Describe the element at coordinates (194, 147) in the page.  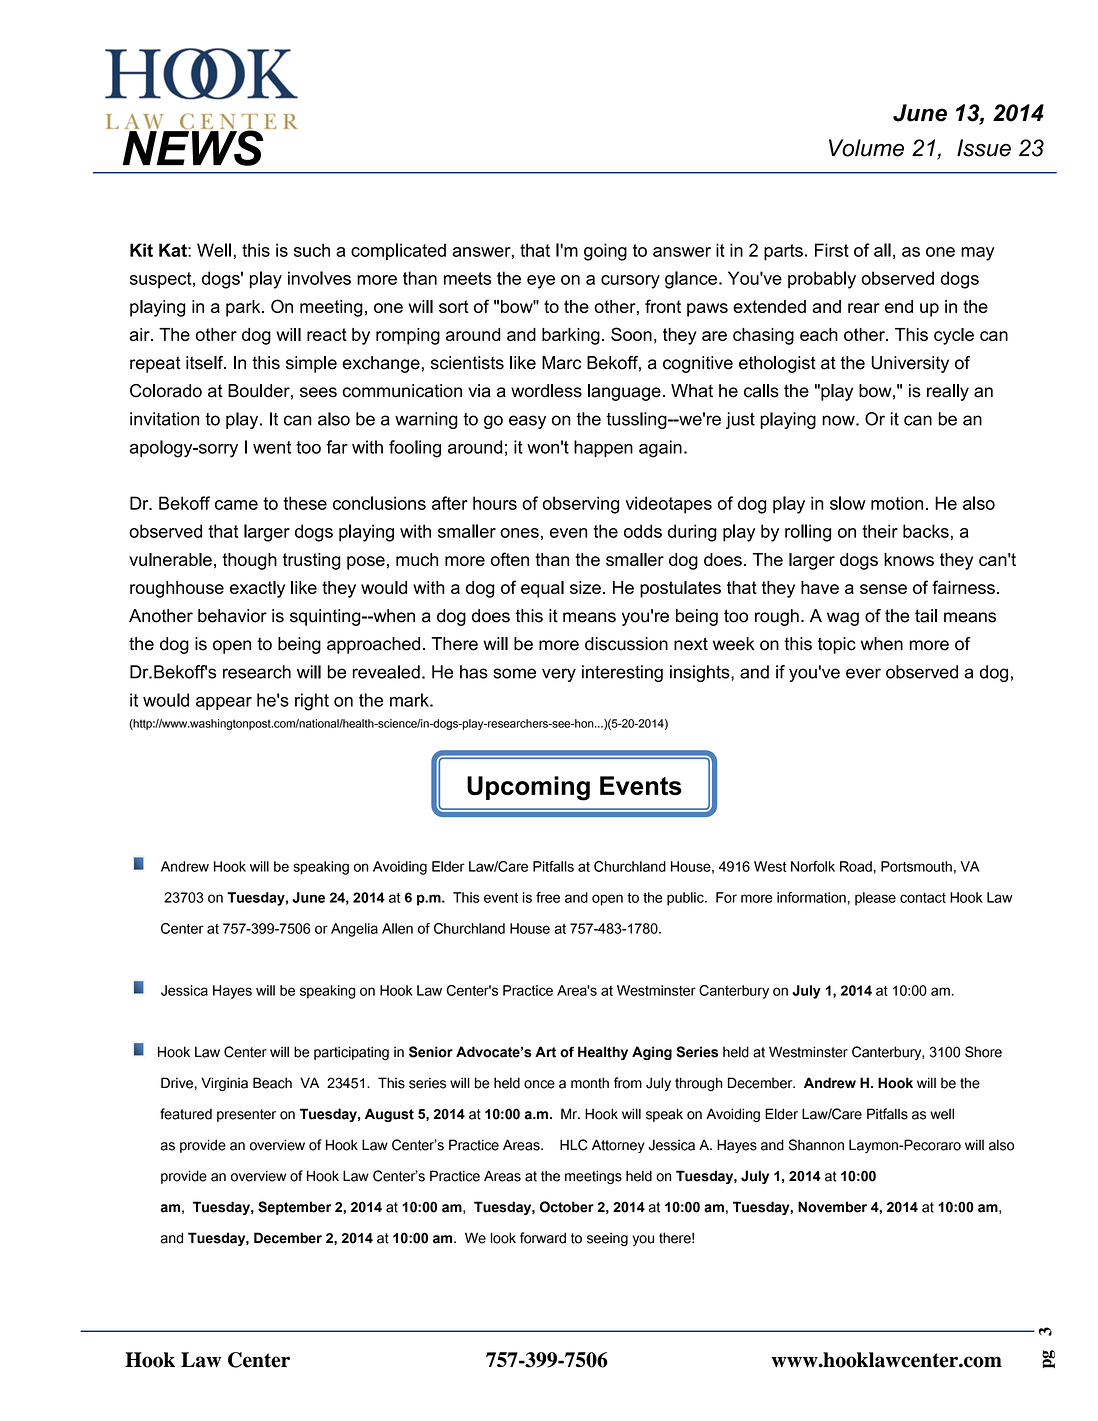
I see `NEWS` at that location.
